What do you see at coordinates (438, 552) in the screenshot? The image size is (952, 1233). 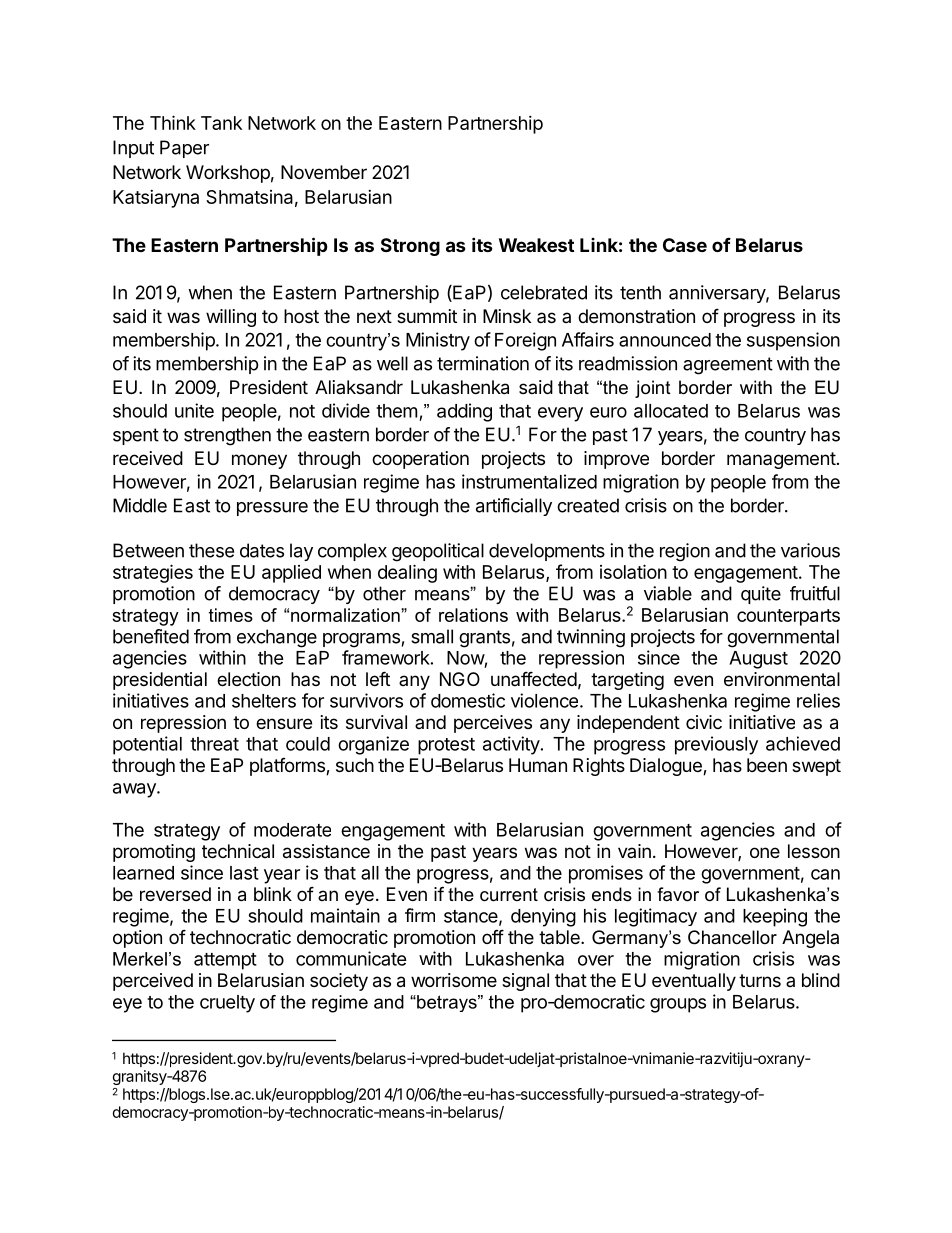 I see `geopolitical` at bounding box center [438, 552].
